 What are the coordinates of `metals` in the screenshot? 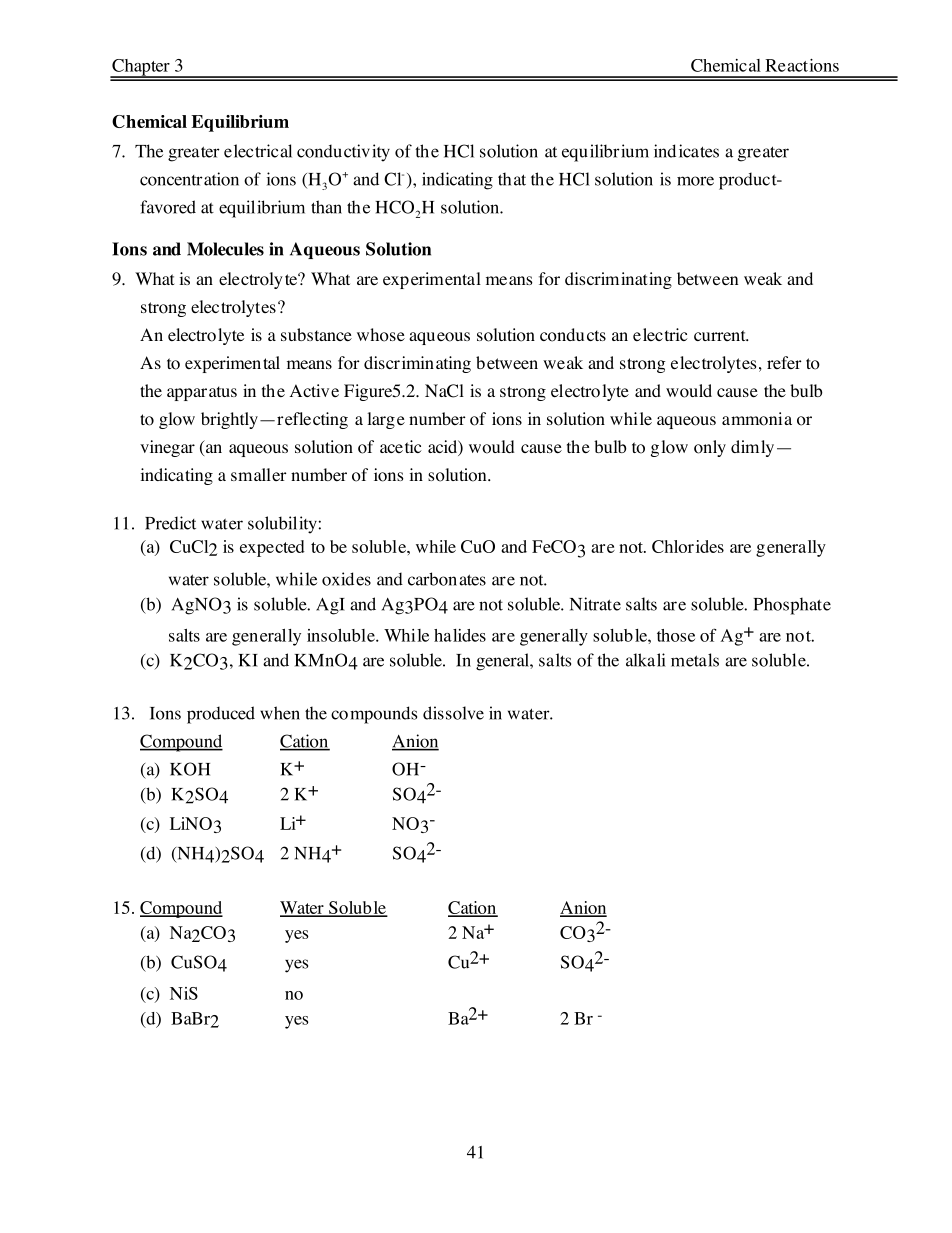 It's located at (695, 660).
